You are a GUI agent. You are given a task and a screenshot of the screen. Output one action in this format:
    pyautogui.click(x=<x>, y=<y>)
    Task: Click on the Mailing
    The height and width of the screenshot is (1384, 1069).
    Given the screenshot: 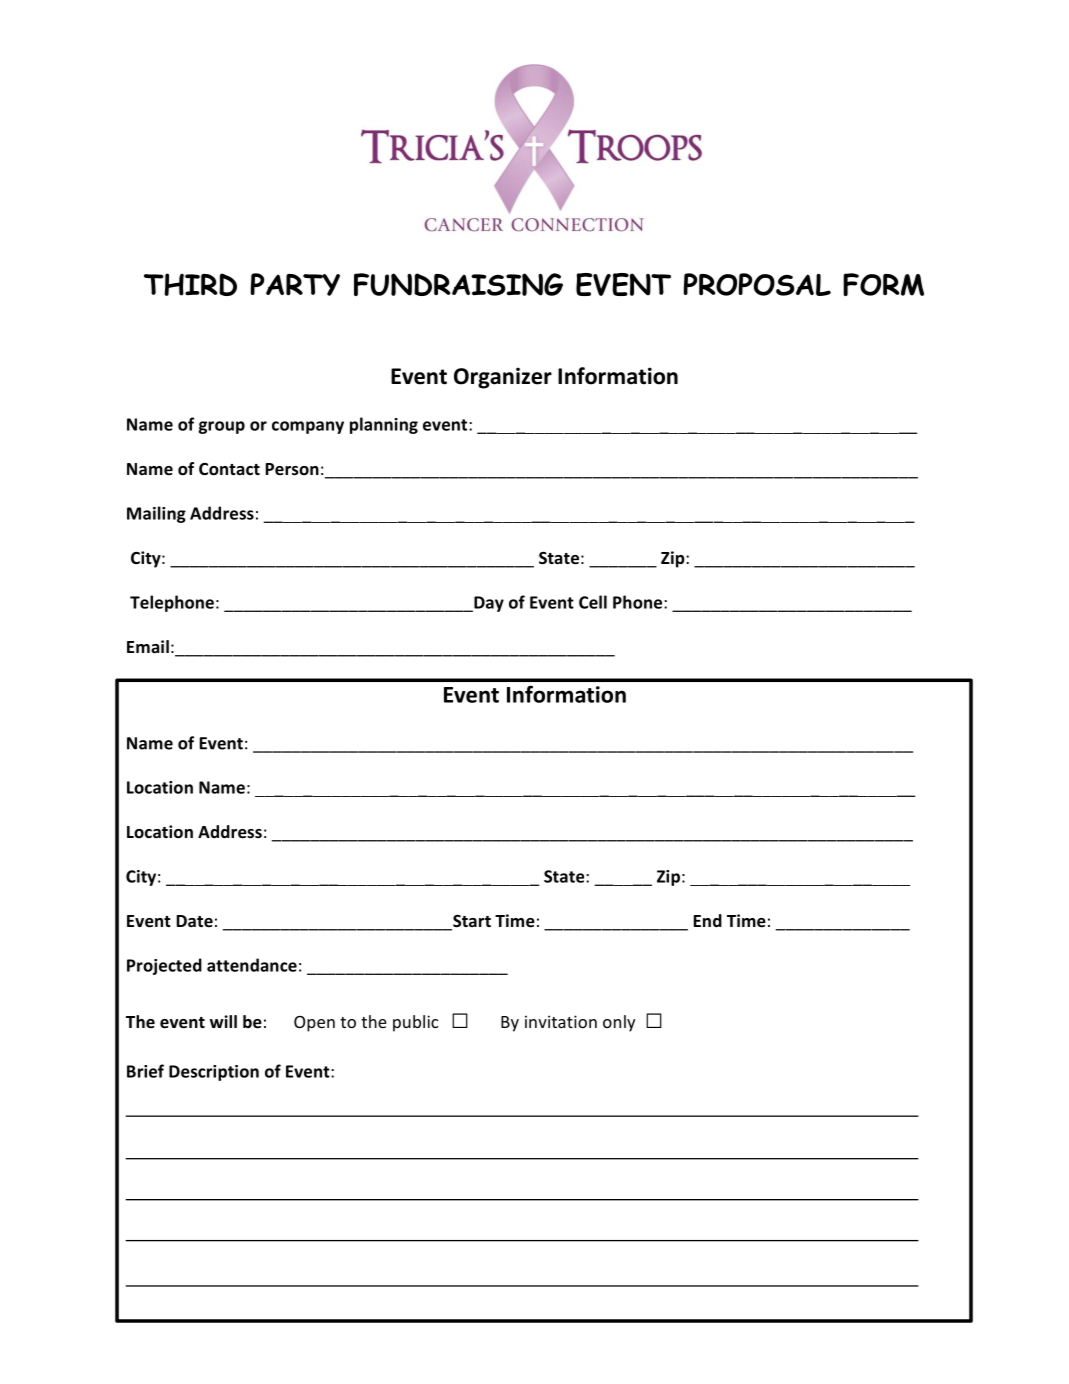 What is the action you would take?
    pyautogui.click(x=156, y=514)
